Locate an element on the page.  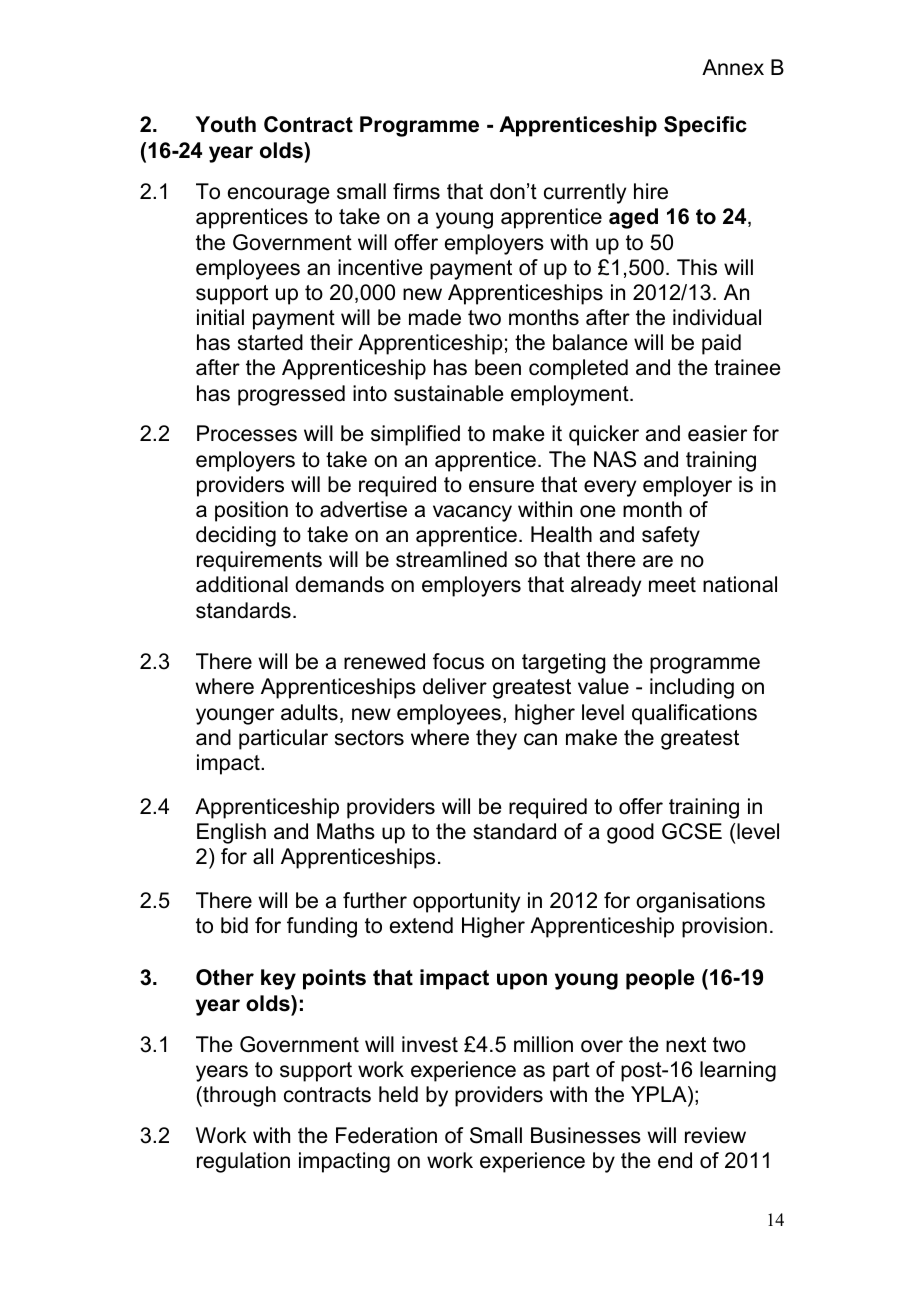
individual is located at coordinates (717, 317).
